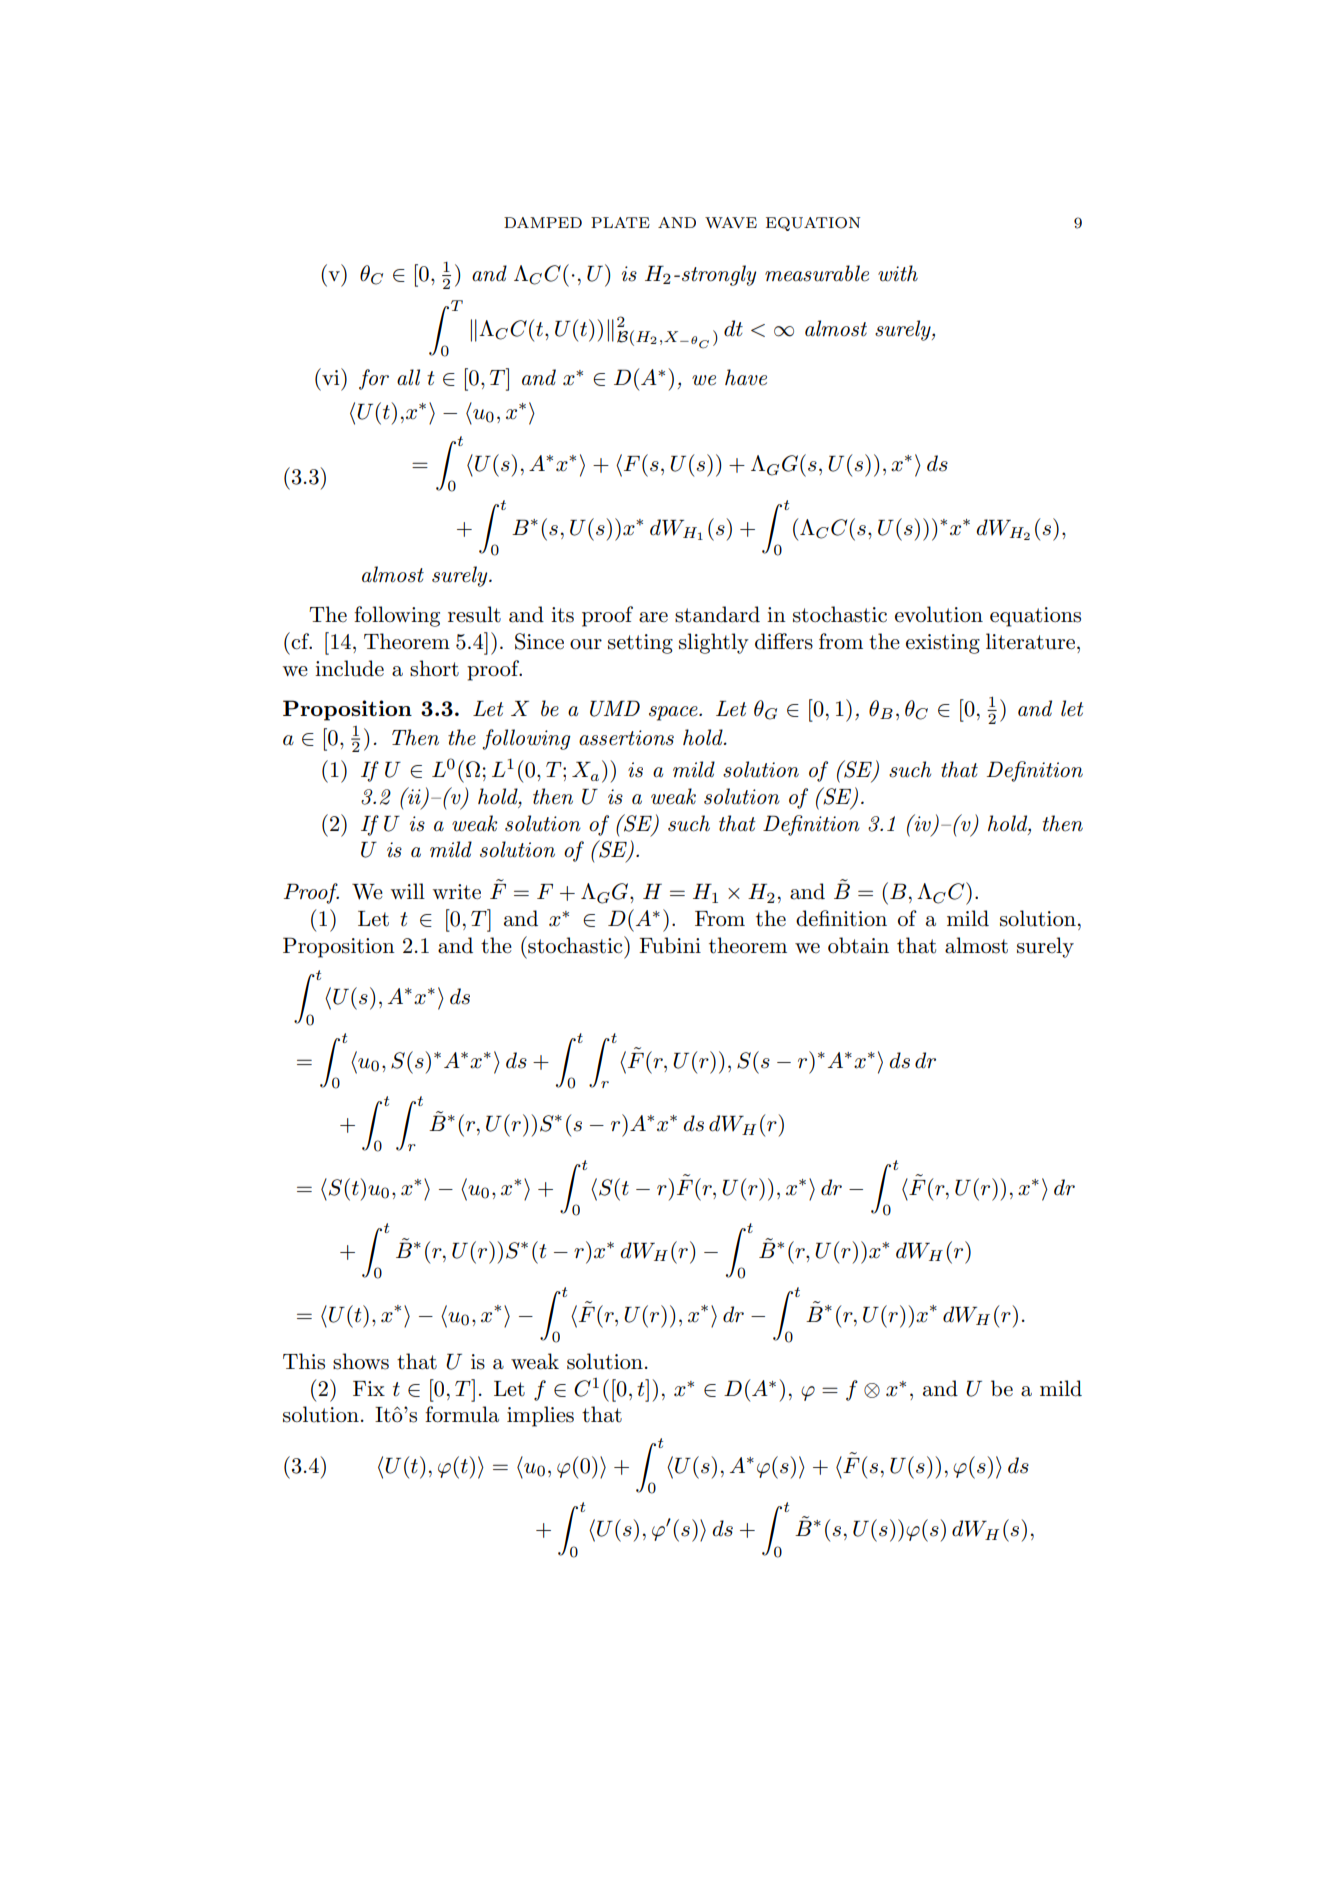  I want to click on PLATE, so click(620, 222).
